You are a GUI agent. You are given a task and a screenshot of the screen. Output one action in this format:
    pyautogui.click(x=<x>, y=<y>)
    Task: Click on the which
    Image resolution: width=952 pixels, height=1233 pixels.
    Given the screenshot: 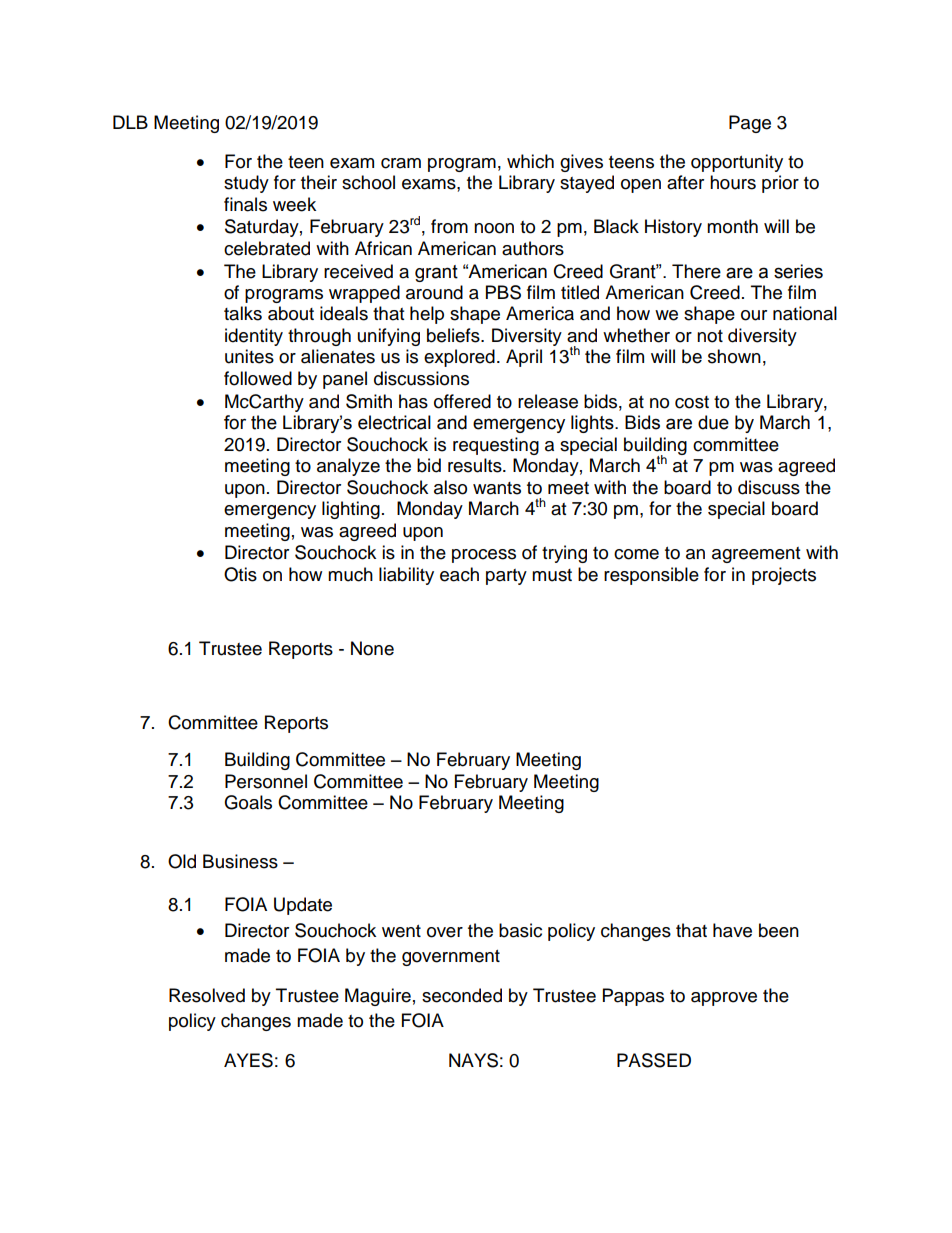 What is the action you would take?
    pyautogui.click(x=530, y=161)
